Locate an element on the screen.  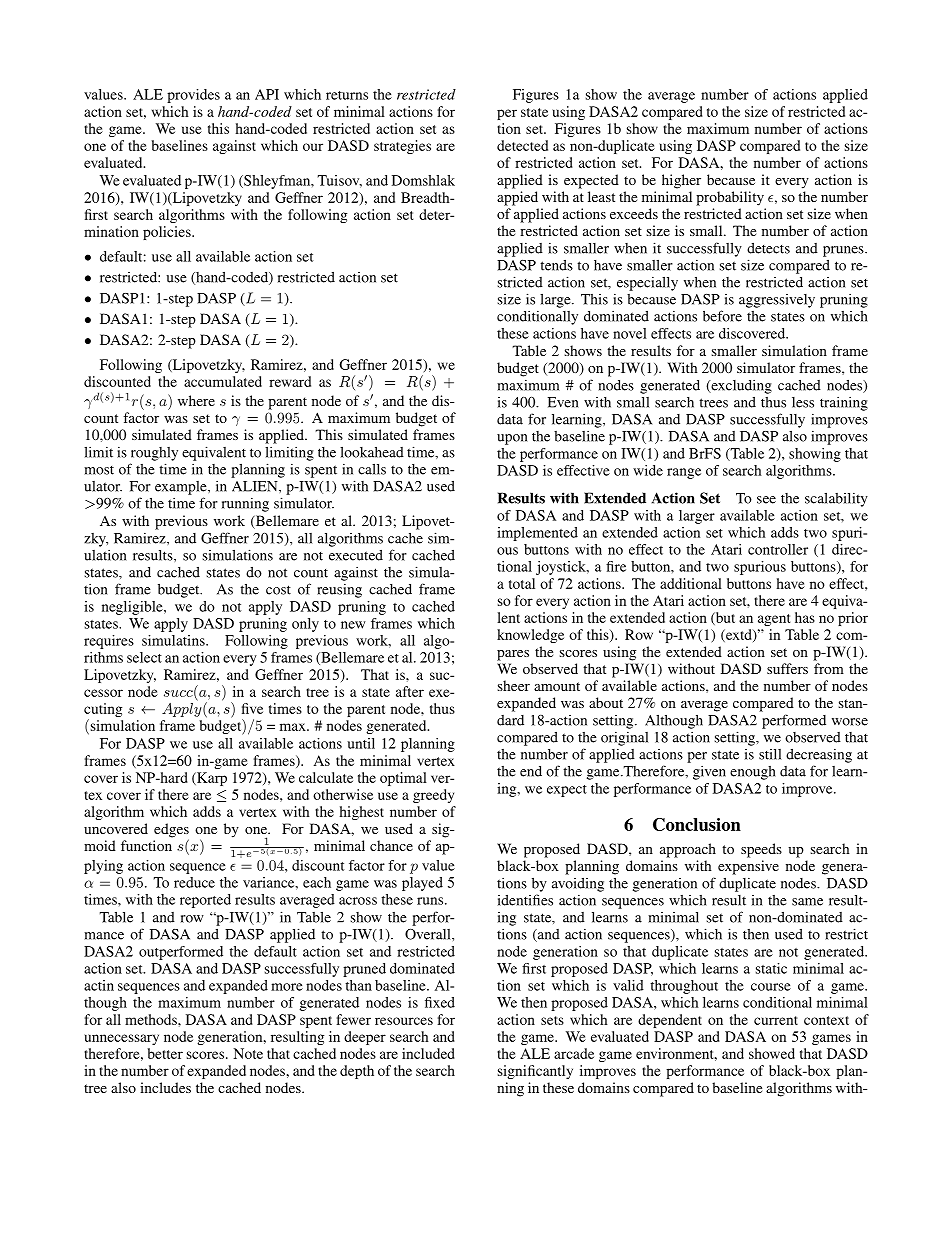
played is located at coordinates (422, 884).
